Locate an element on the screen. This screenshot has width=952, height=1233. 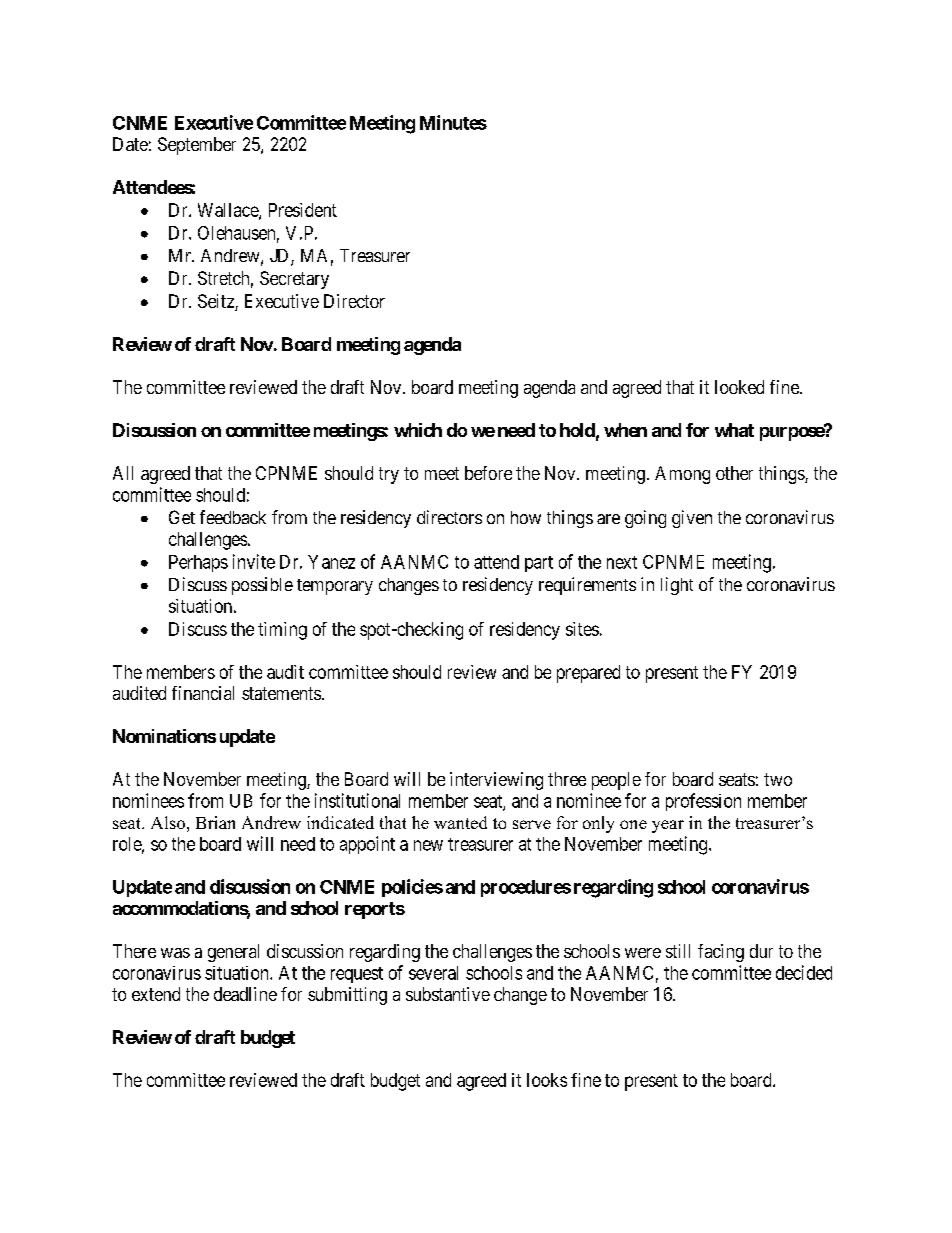
deadline is located at coordinates (245, 994).
